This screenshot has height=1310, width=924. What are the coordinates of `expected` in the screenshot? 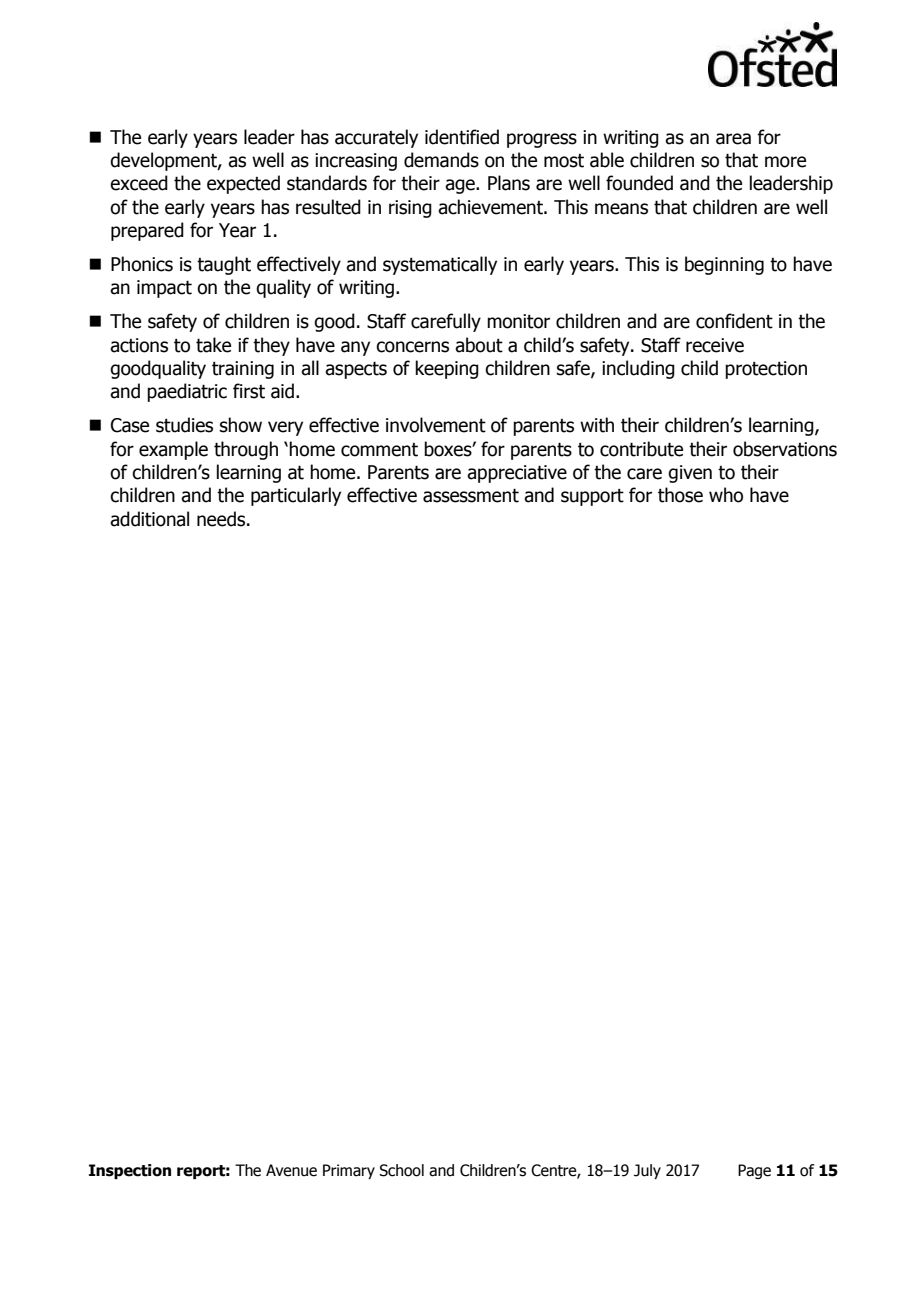 It's located at (243, 184).
